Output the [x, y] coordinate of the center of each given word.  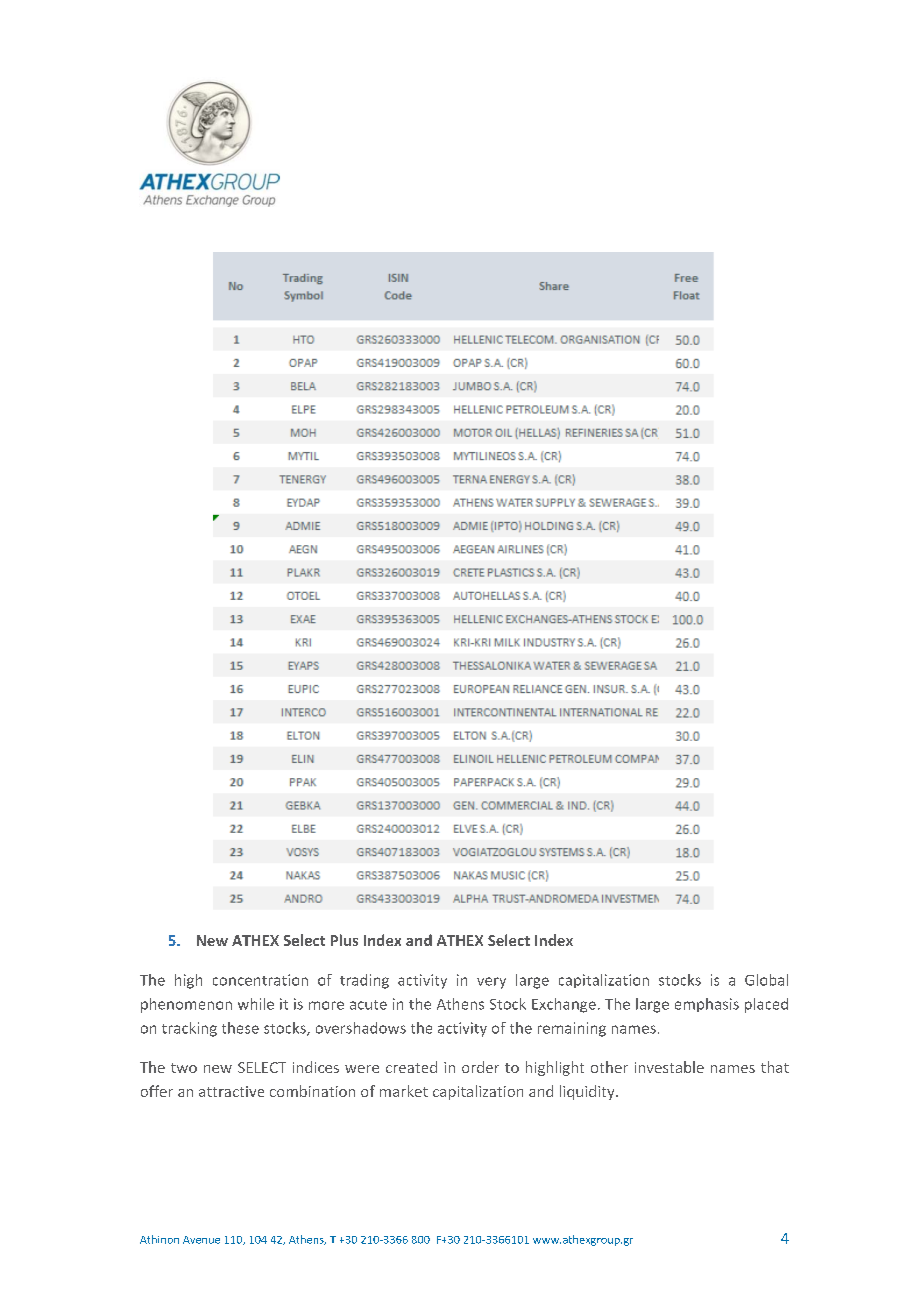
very [491, 983]
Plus [344, 940]
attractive [231, 1091]
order [480, 1067]
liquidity [588, 1092]
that [775, 1067]
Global [766, 980]
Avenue [201, 1240]
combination [312, 1091]
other [609, 1067]
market [404, 1091]
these [240, 1028]
